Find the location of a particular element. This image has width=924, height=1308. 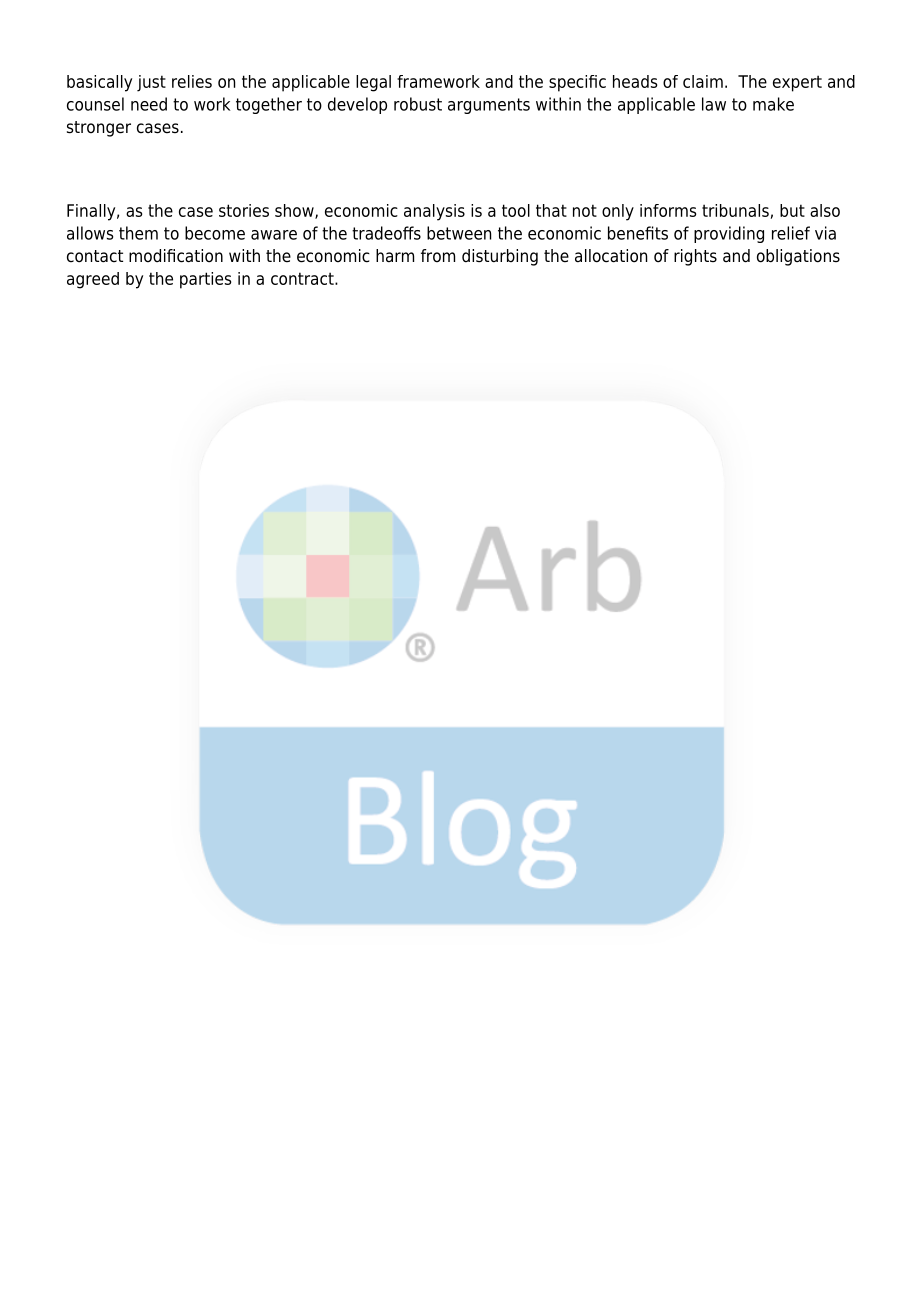

just is located at coordinates (151, 83).
